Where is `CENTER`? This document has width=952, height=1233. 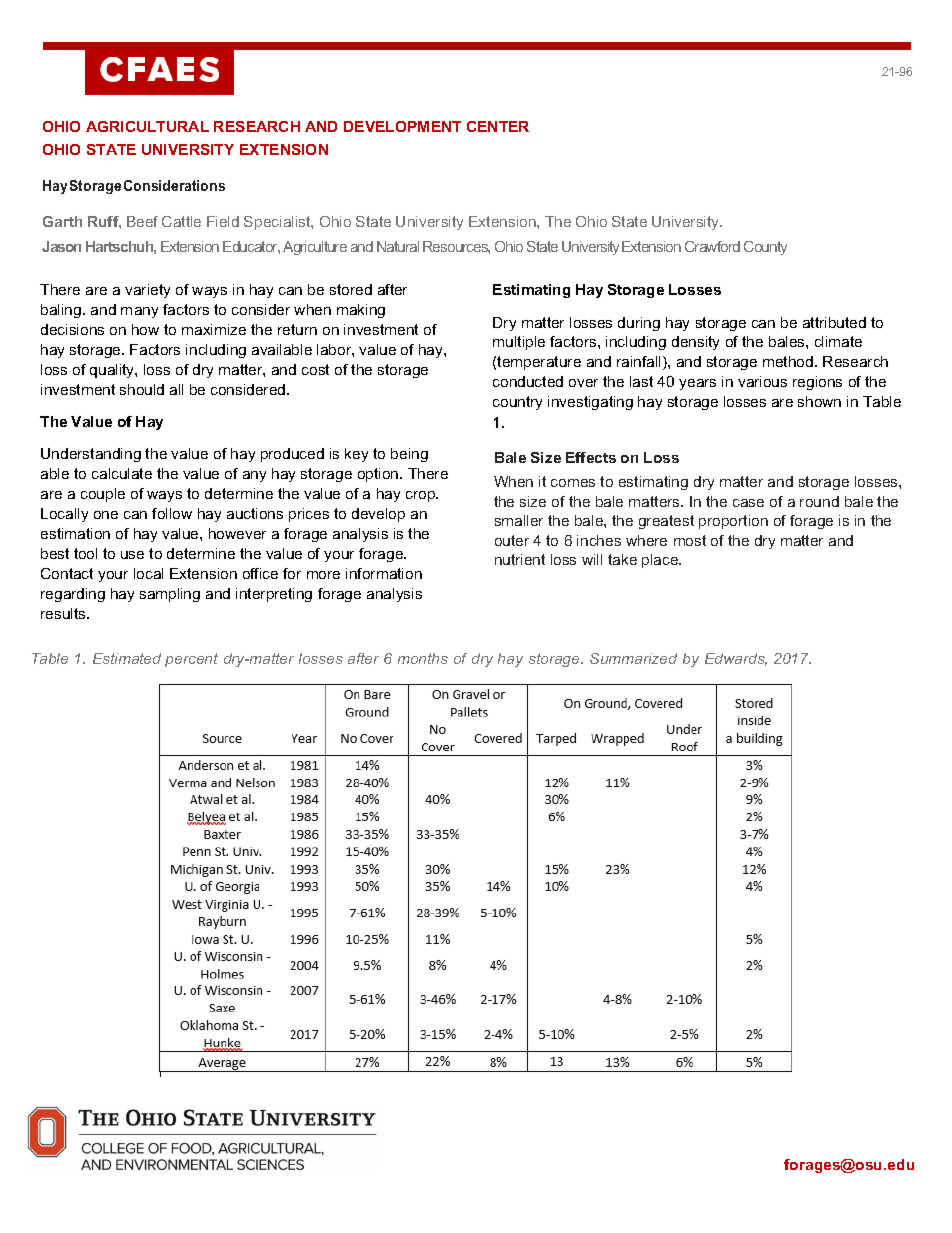 CENTER is located at coordinates (498, 126).
